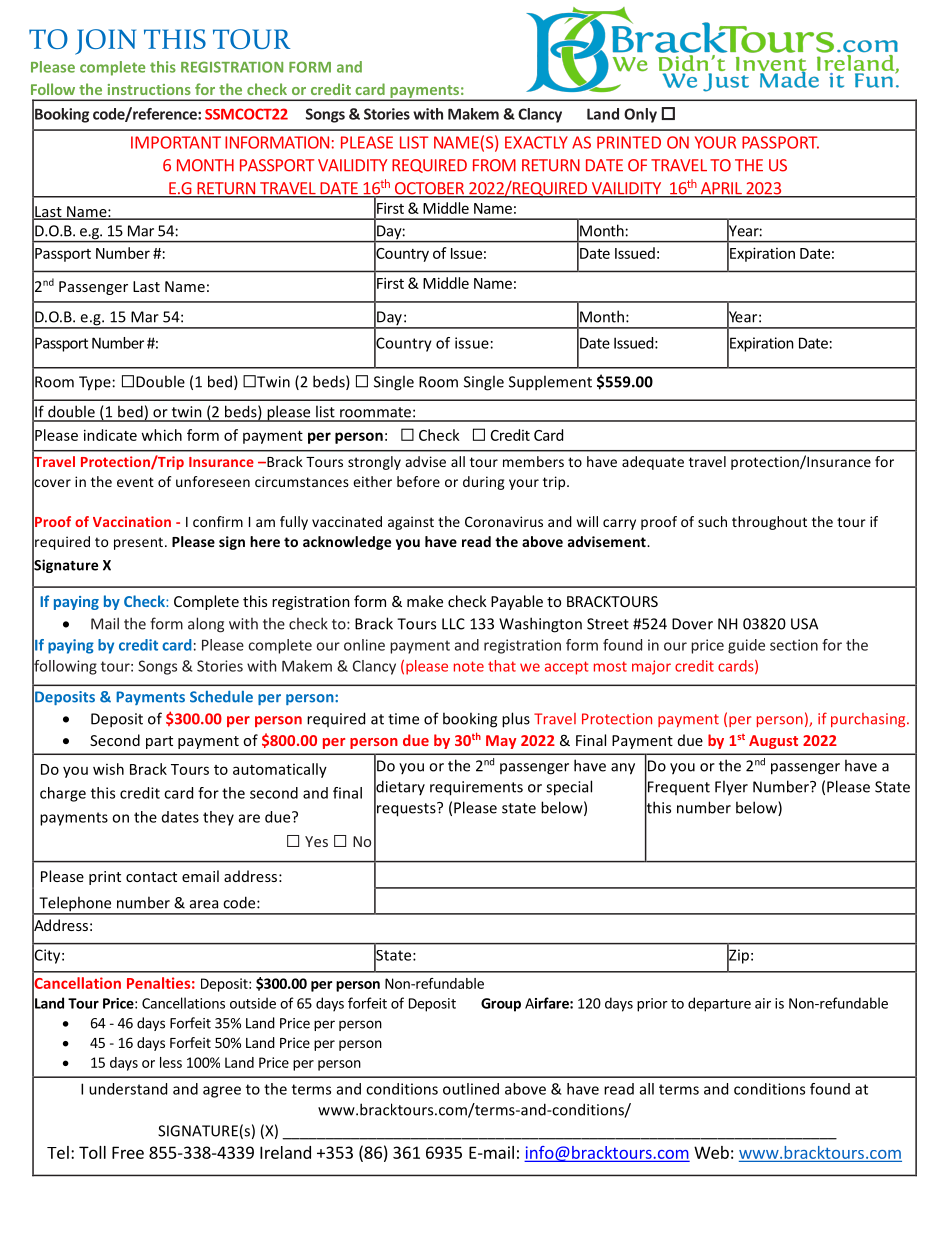  I want to click on Schedule, so click(221, 697).
